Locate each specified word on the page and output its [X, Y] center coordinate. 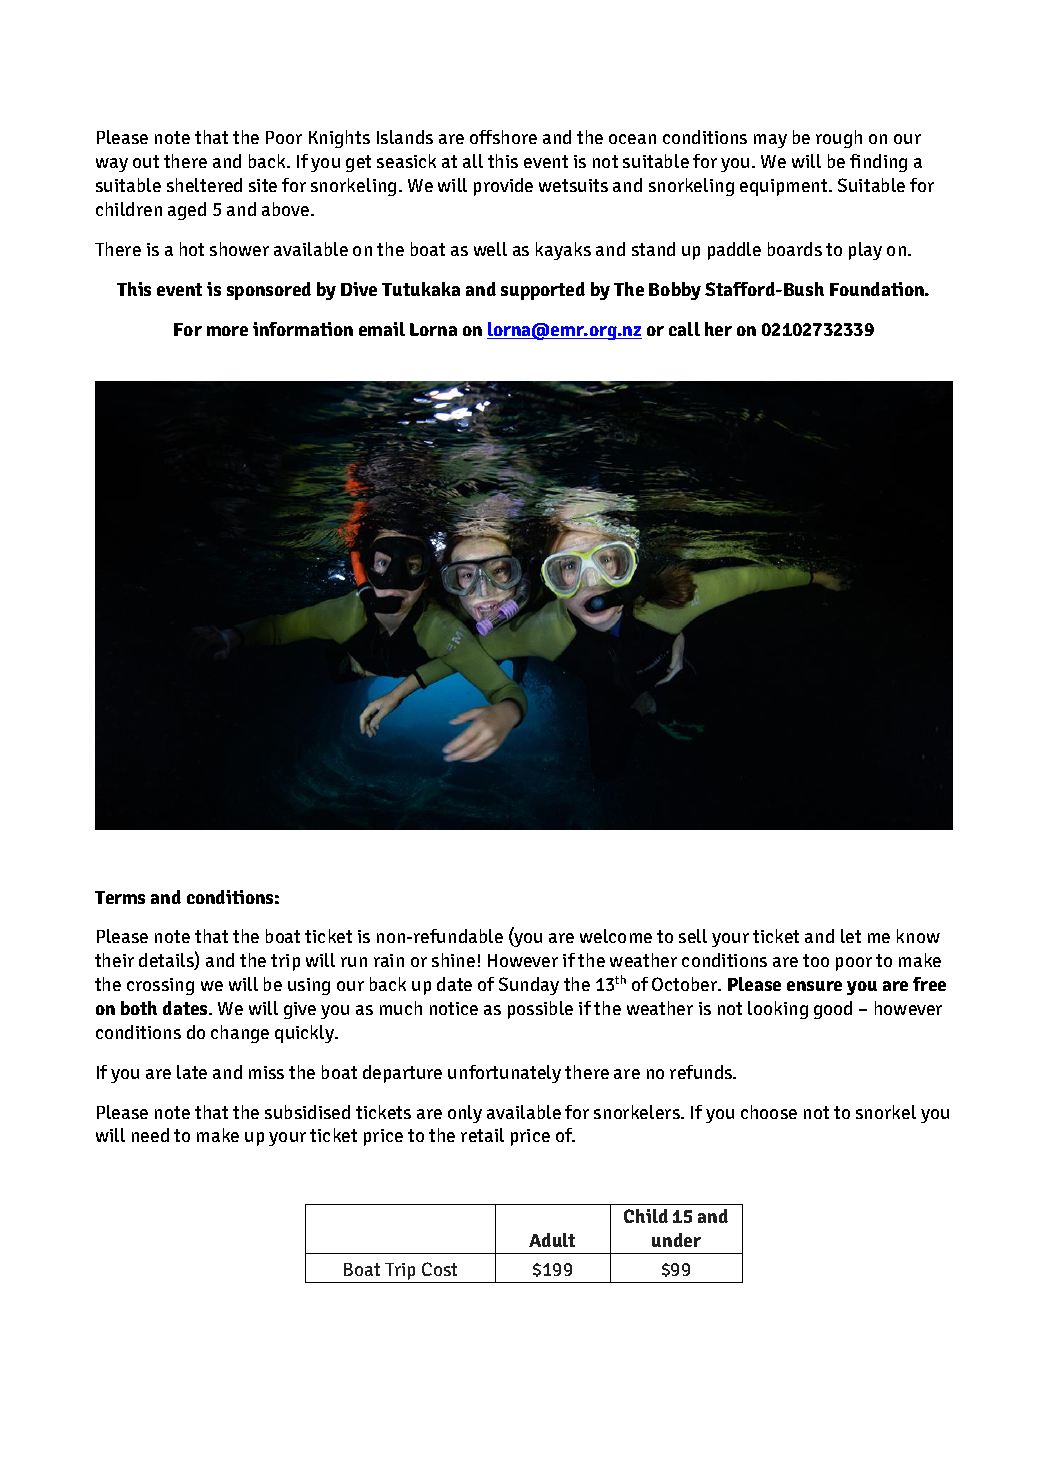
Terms [120, 897]
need [150, 1135]
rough [839, 139]
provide [503, 187]
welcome [616, 936]
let [851, 936]
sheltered [204, 185]
